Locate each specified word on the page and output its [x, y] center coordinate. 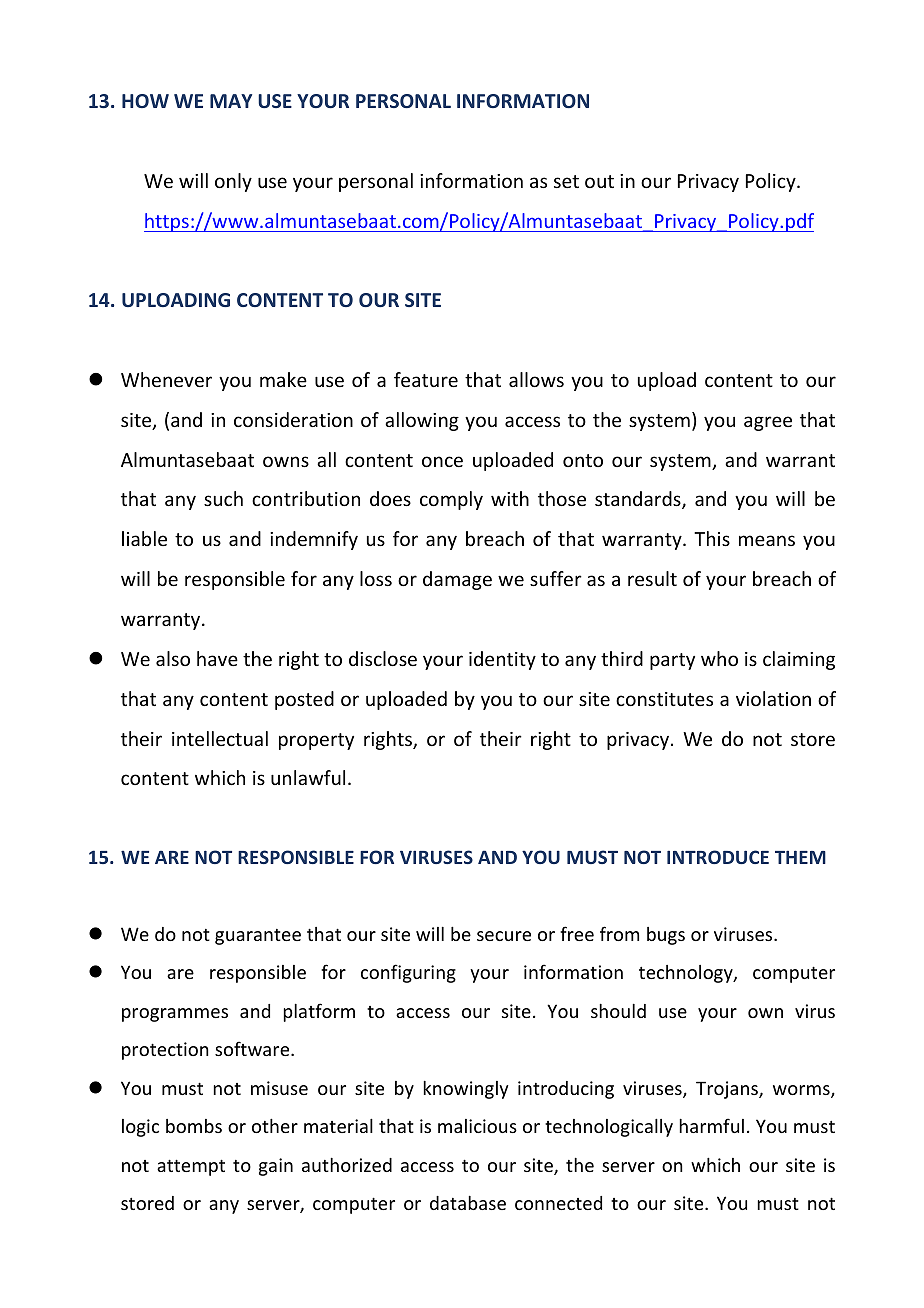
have [217, 658]
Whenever [166, 379]
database [468, 1203]
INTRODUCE [718, 857]
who [719, 658]
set [566, 181]
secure [504, 936]
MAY [231, 101]
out [599, 181]
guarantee [258, 937]
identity [502, 660]
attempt [191, 1167]
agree [768, 423]
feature [426, 379]
